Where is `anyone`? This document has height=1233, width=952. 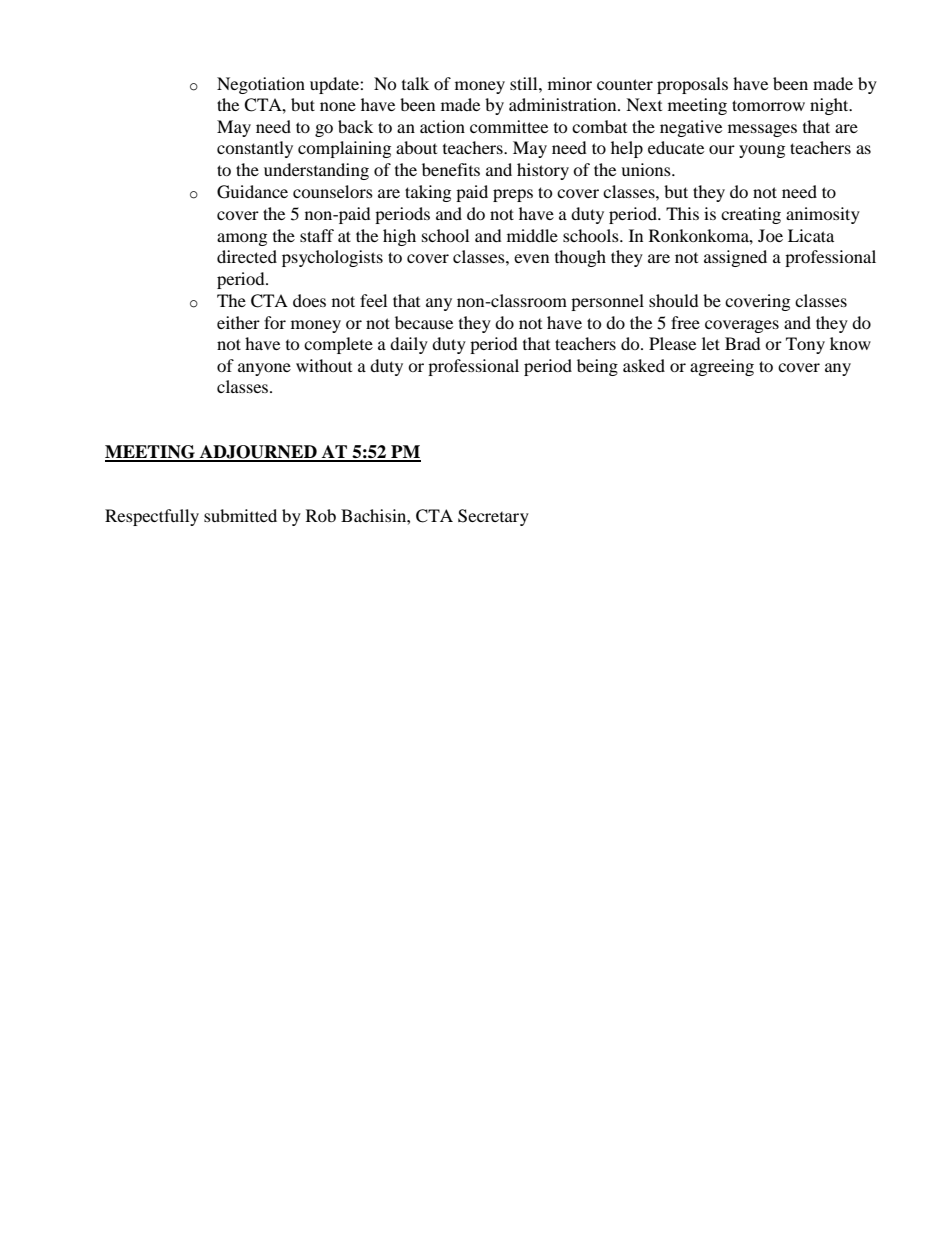 anyone is located at coordinates (264, 369).
